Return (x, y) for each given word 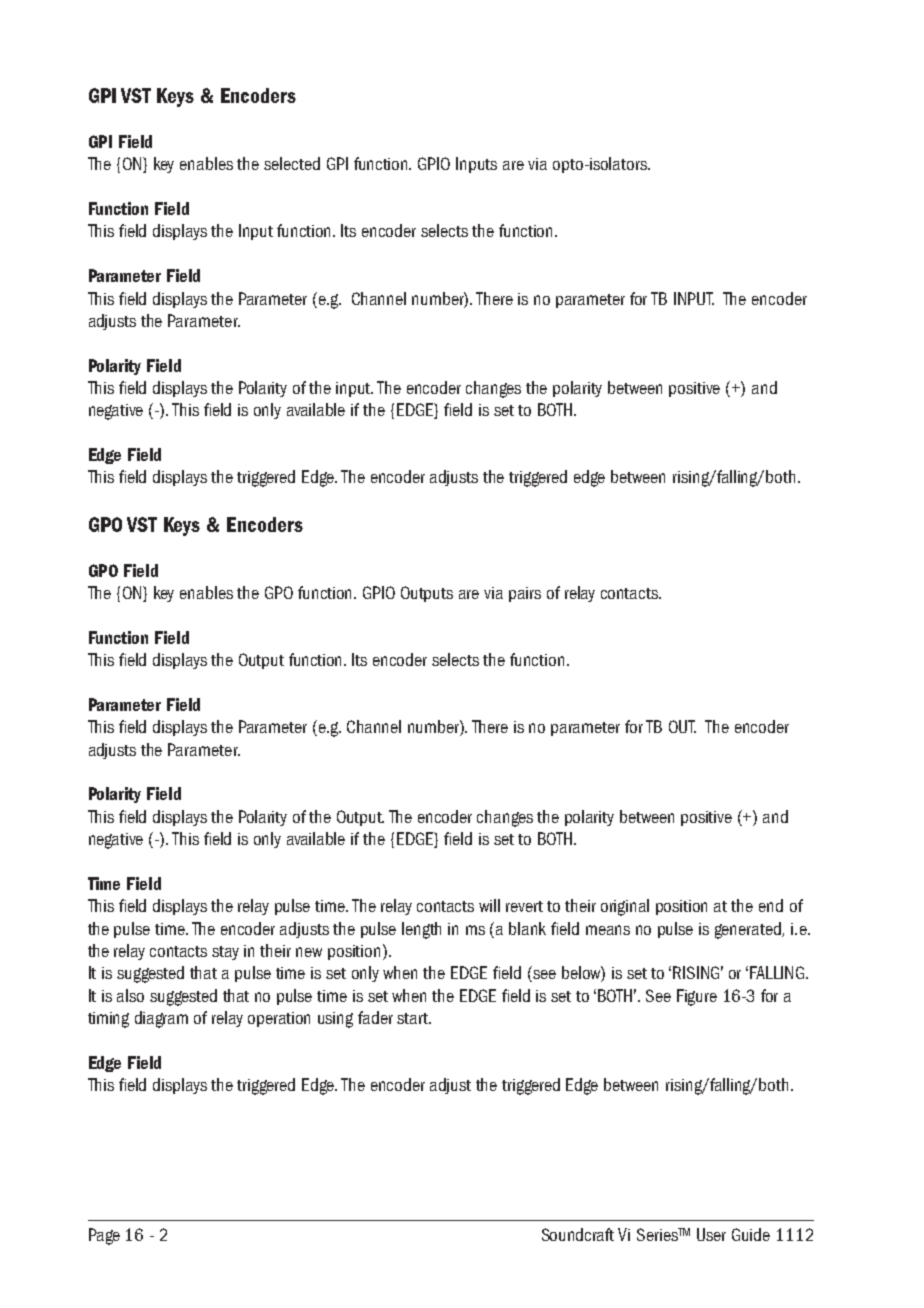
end (771, 905)
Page (104, 1236)
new (309, 952)
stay (225, 953)
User (711, 1234)
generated (749, 930)
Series (658, 1234)
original (625, 907)
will (489, 905)
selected (292, 163)
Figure (697, 997)
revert (524, 906)
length (421, 930)
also (130, 995)
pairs (525, 594)
